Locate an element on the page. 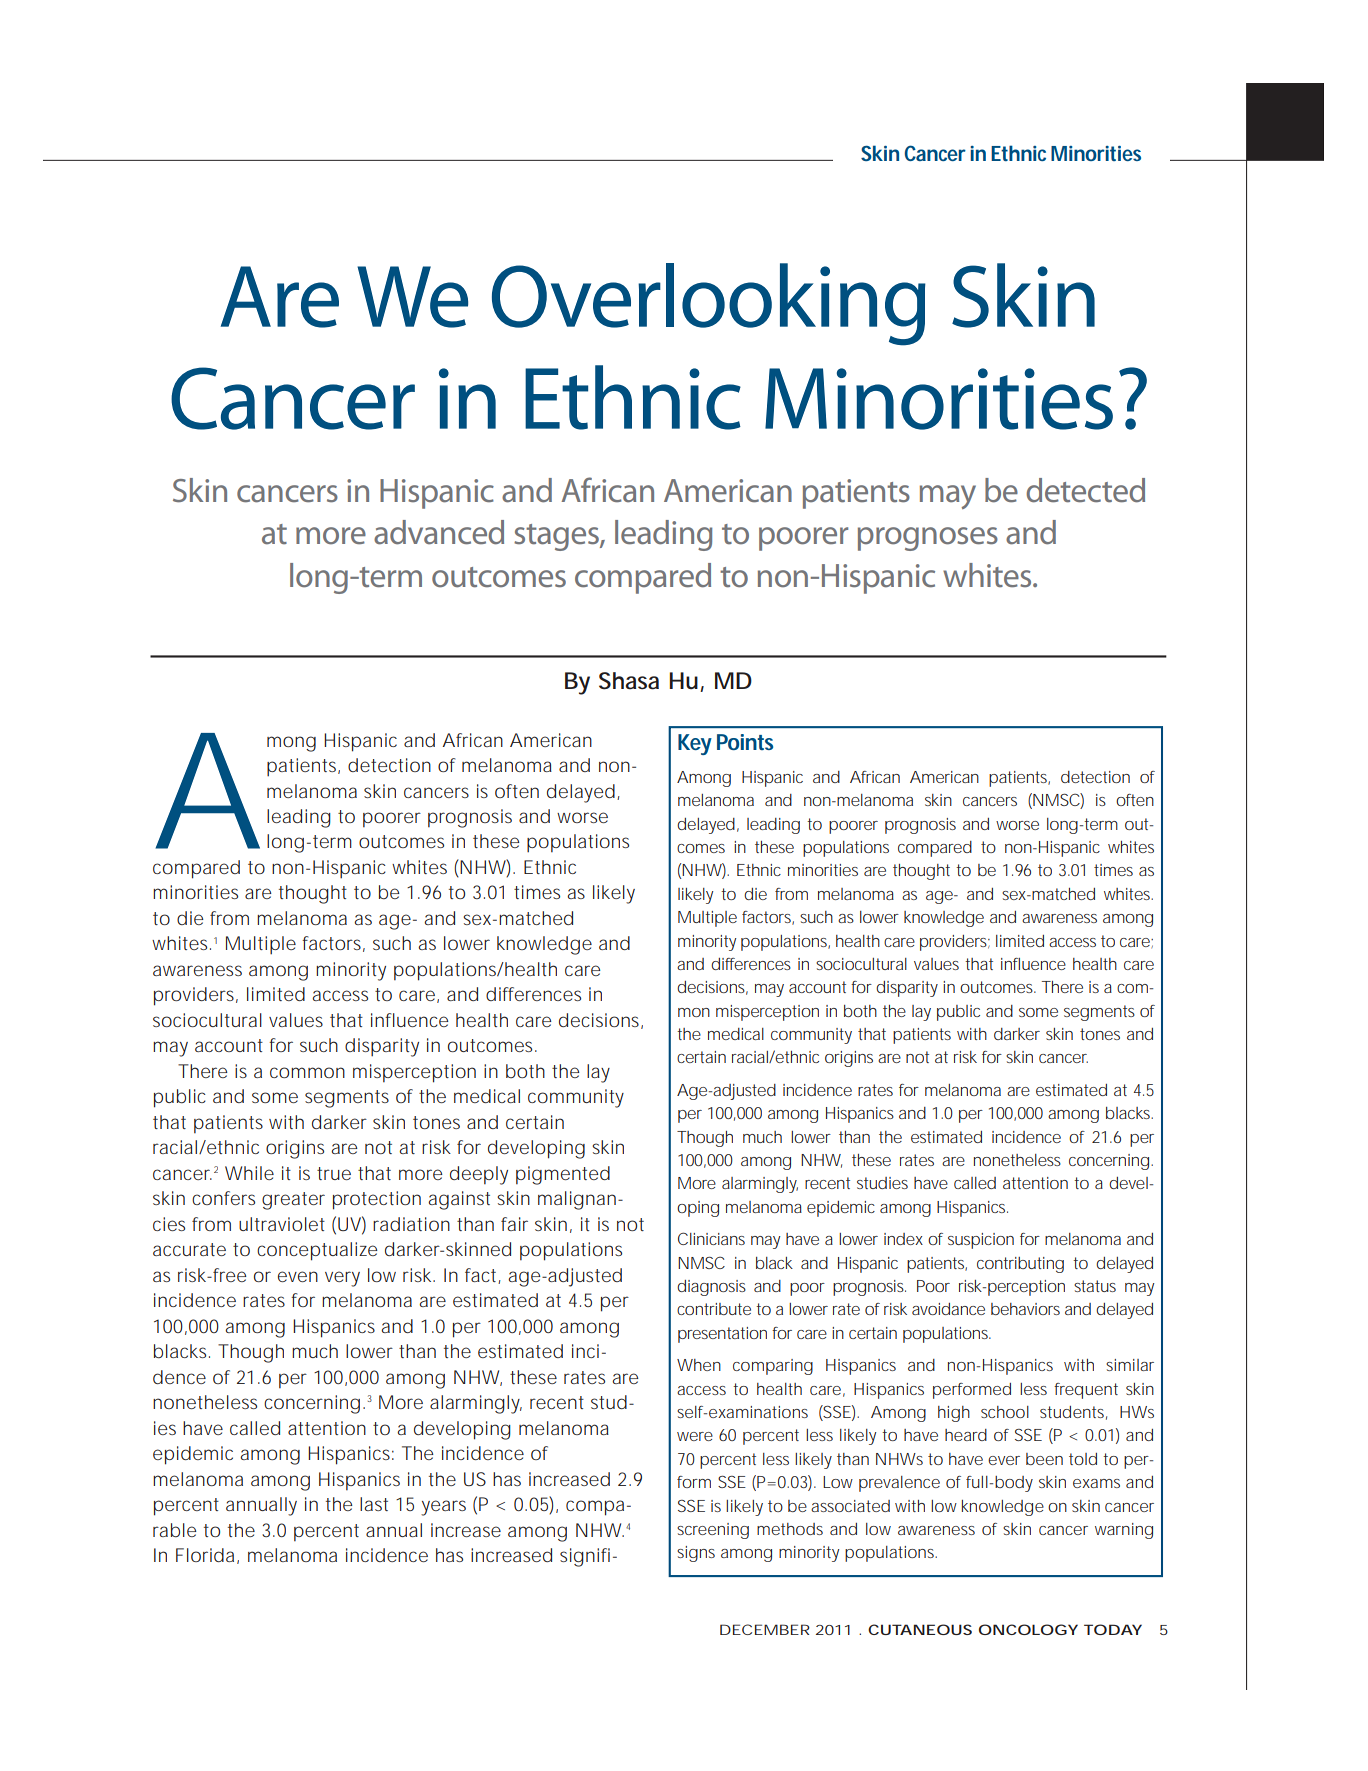 This document has width=1368, height=1771. ONCOLOGY is located at coordinates (1028, 1629).
